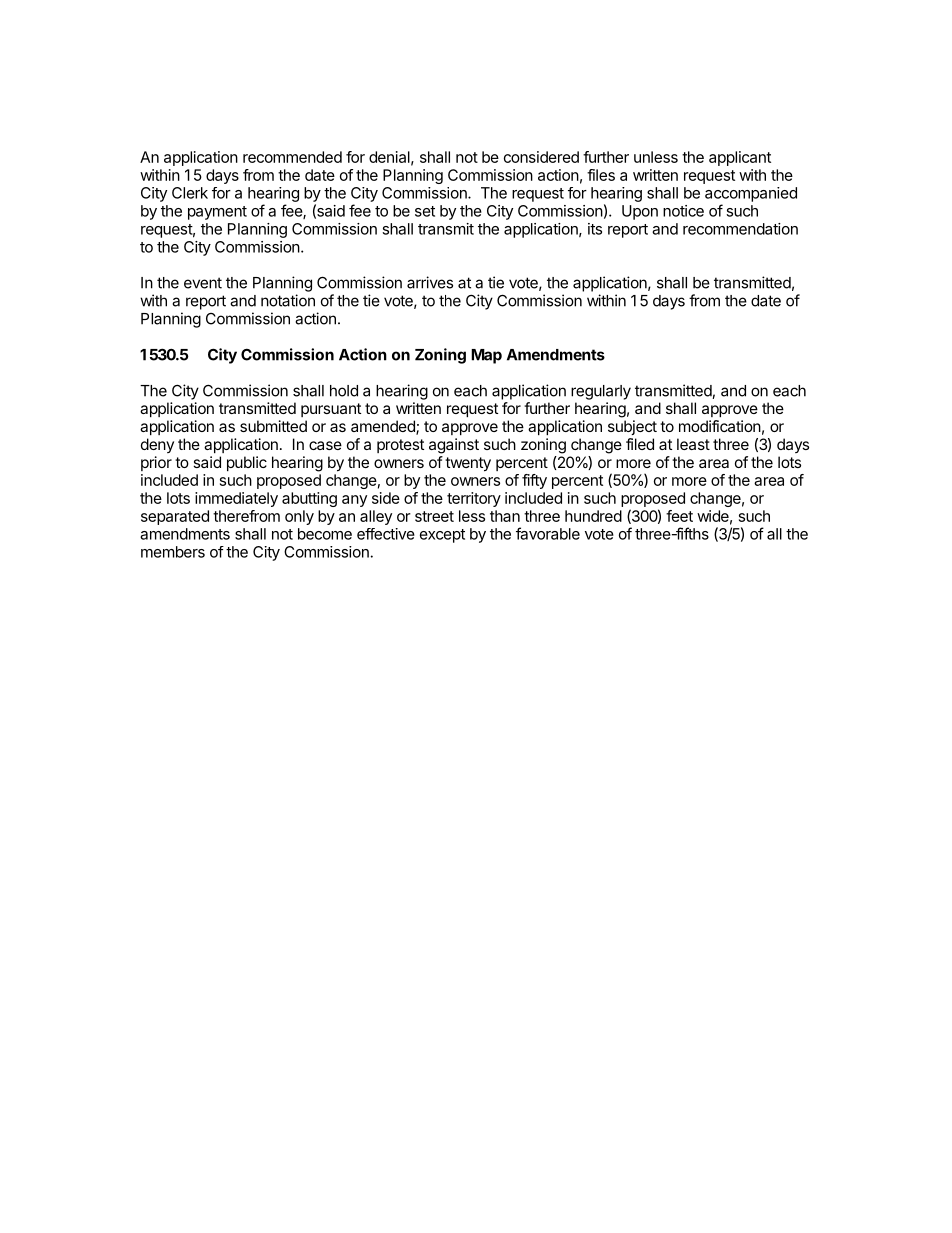  What do you see at coordinates (203, 283) in the screenshot?
I see `event` at bounding box center [203, 283].
